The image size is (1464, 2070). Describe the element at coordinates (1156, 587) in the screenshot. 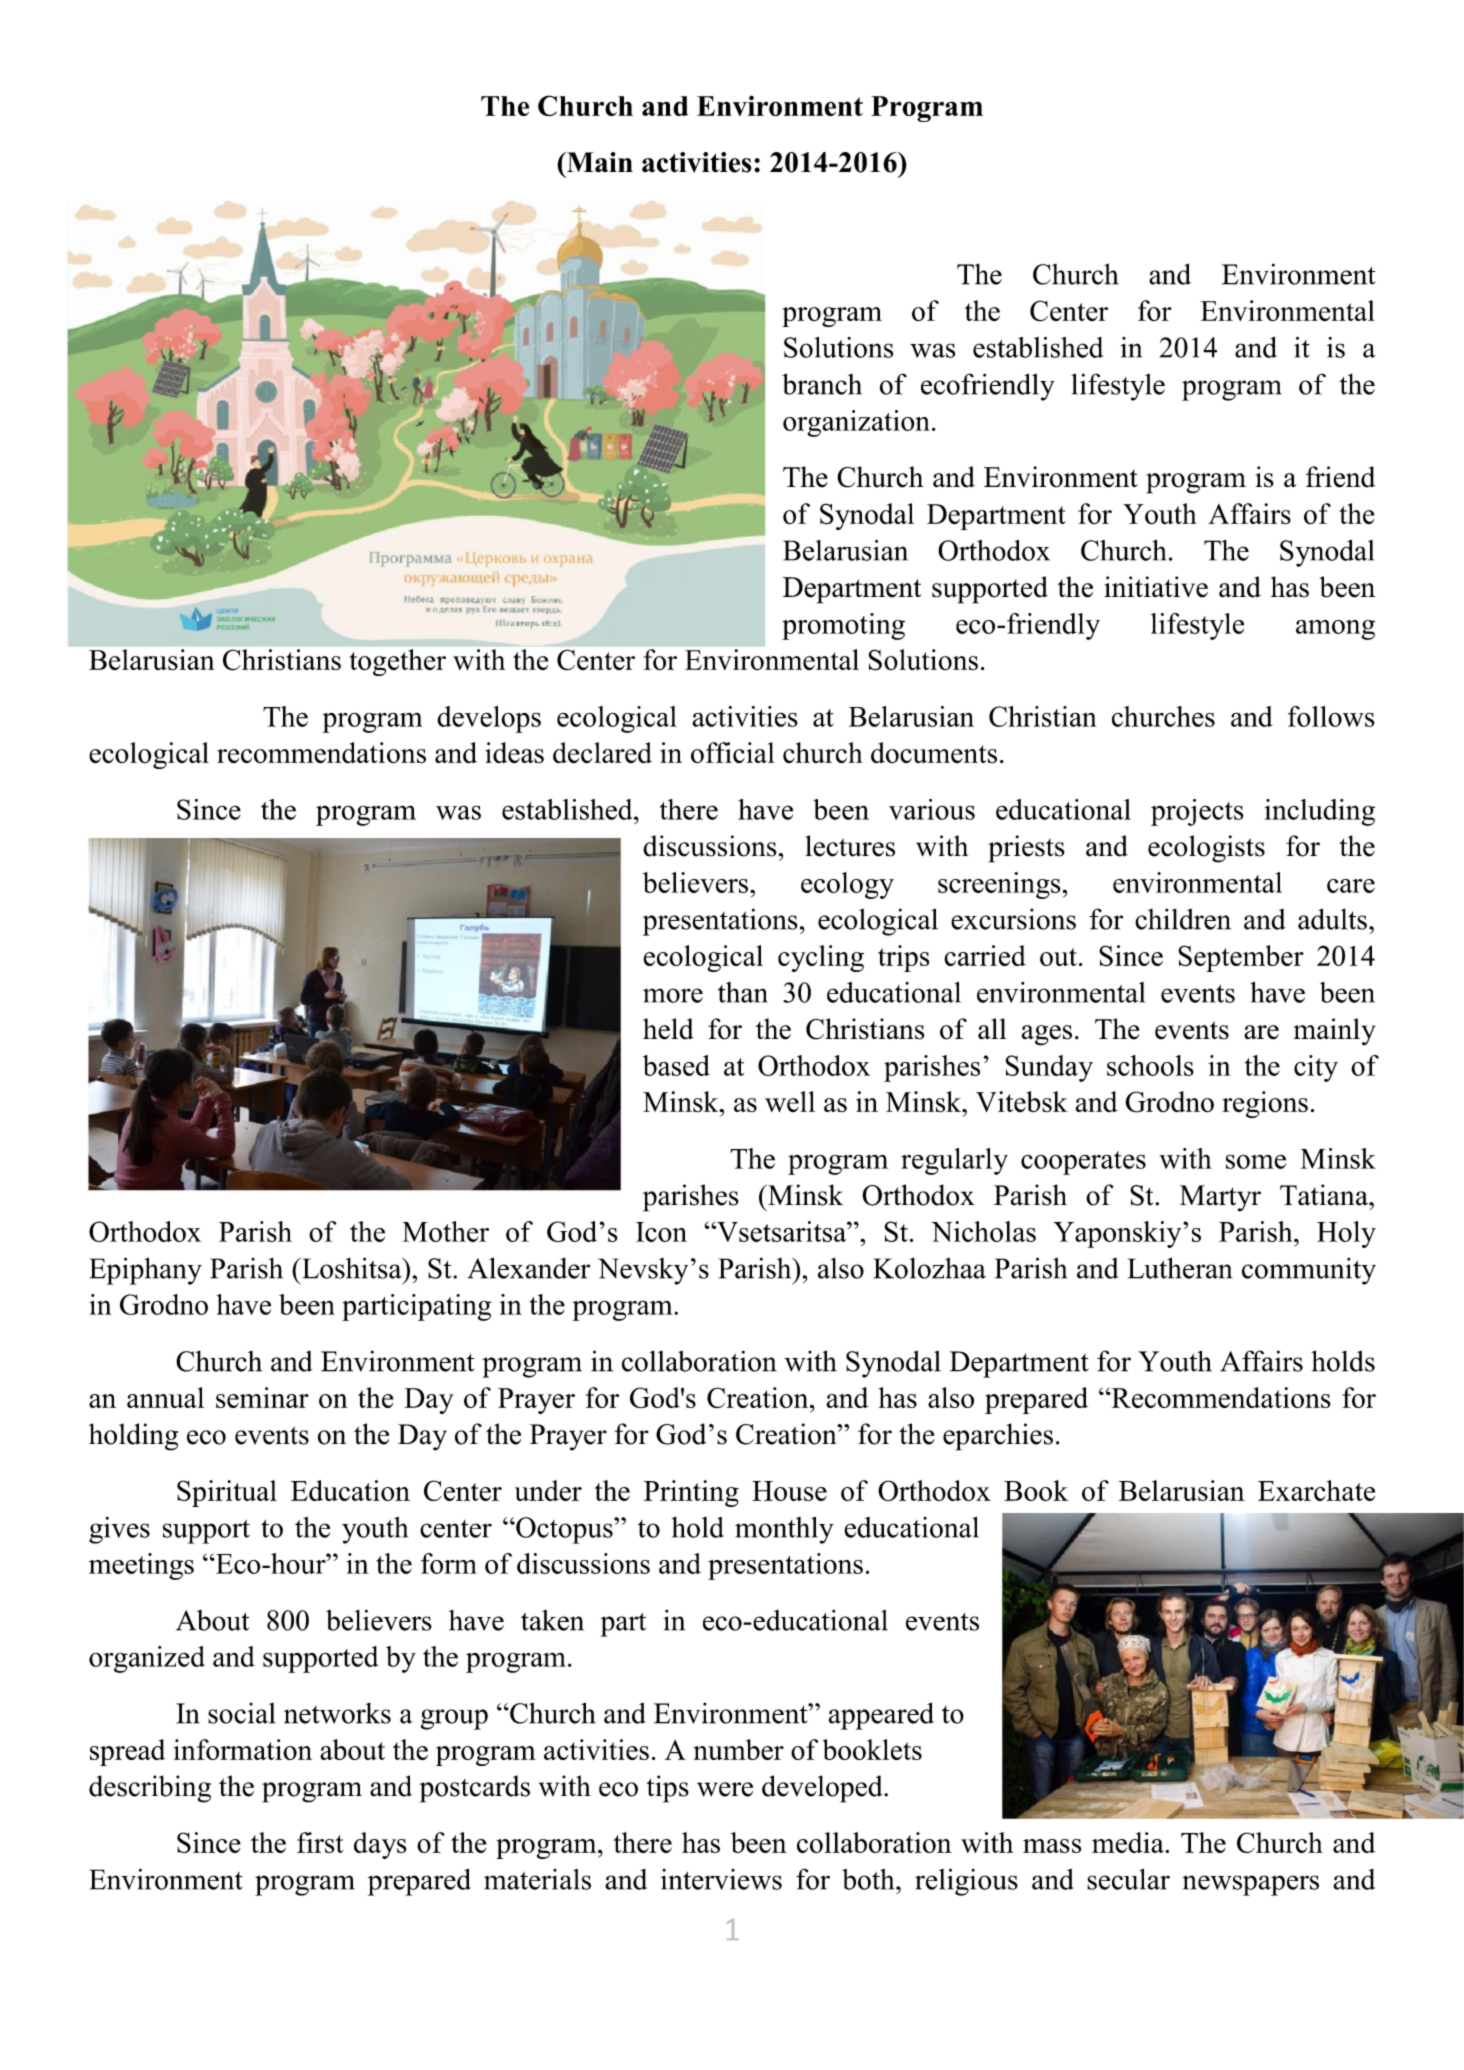

I see `initiative` at that location.
